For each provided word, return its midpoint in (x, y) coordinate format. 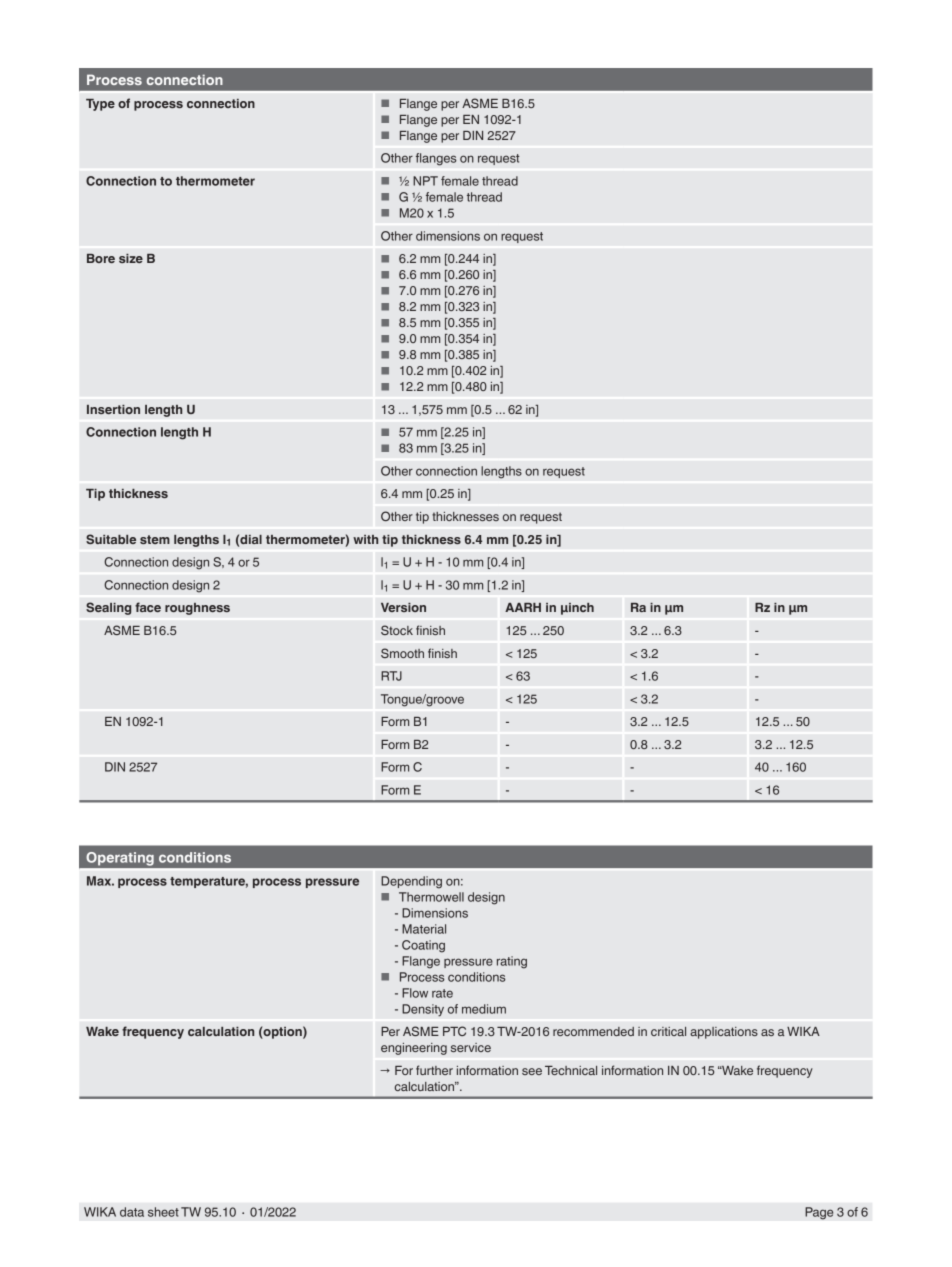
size (131, 258)
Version (403, 607)
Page (819, 1213)
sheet (163, 1212)
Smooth (402, 653)
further (434, 1070)
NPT (425, 181)
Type (100, 105)
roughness (197, 609)
